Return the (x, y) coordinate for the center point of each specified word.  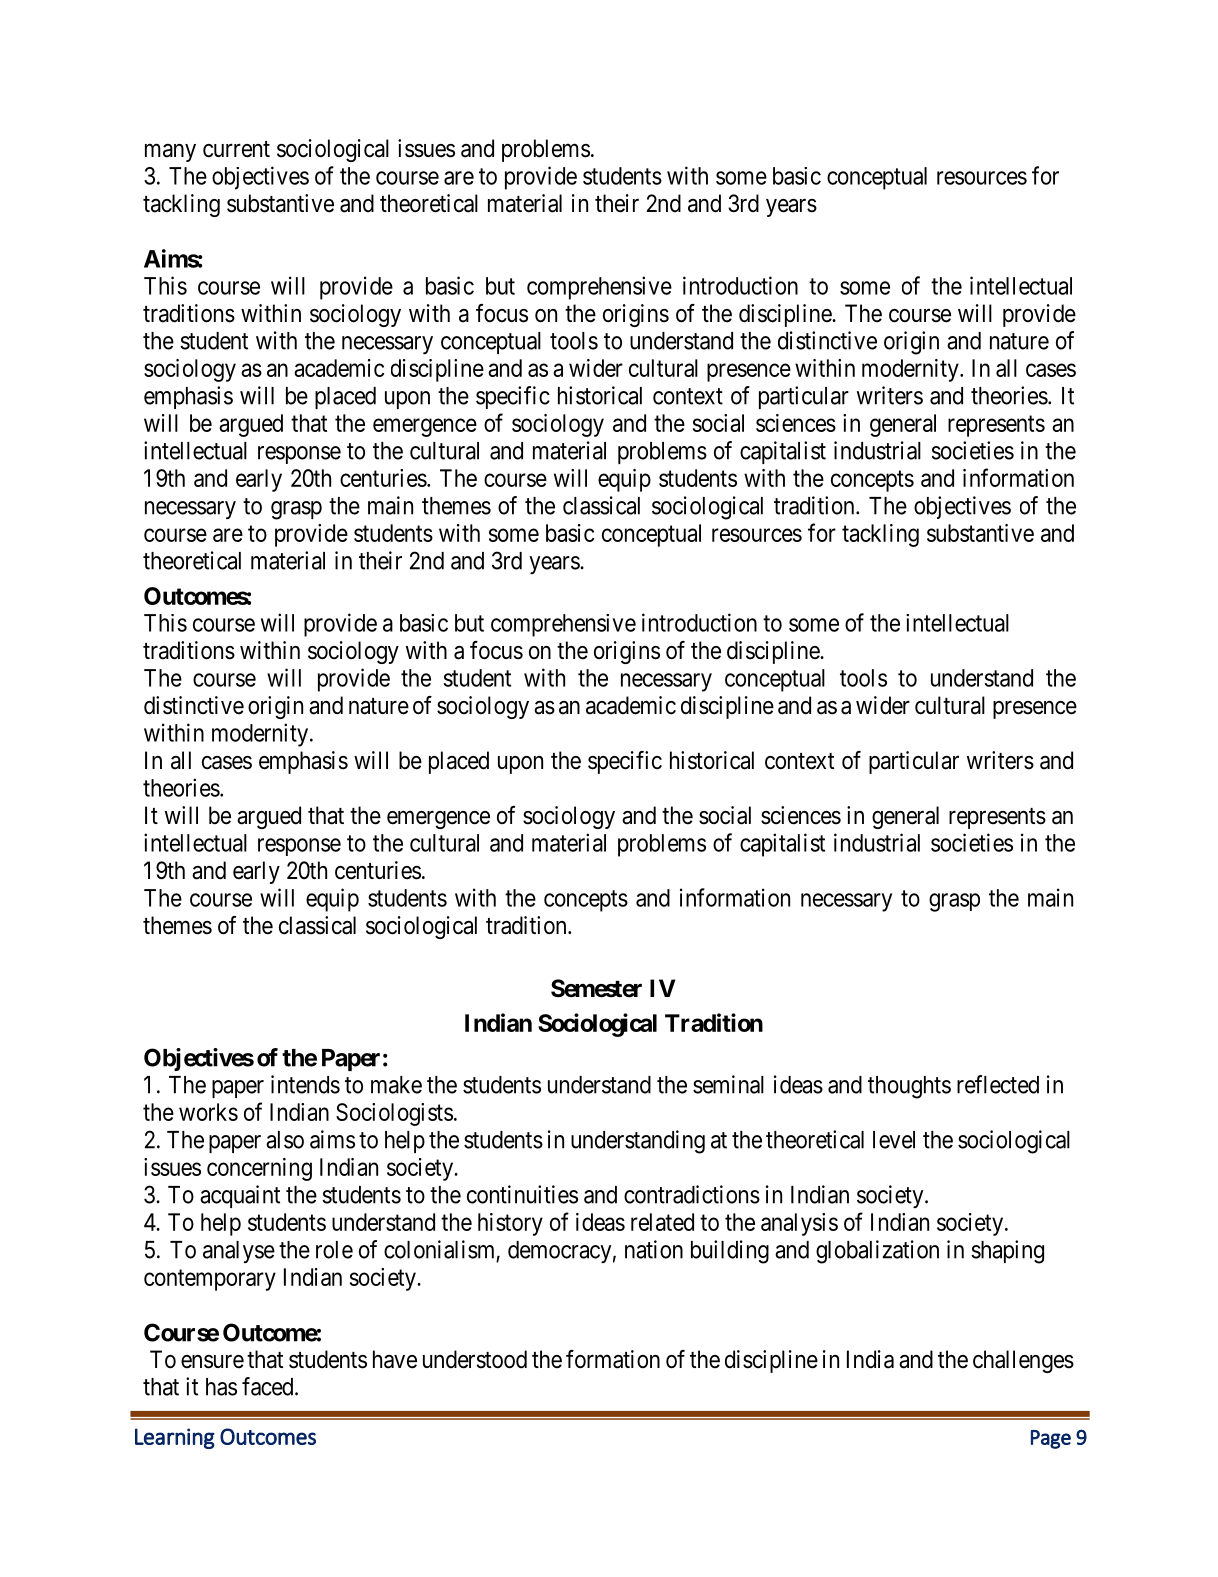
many (170, 153)
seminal (728, 1084)
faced (269, 1386)
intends (305, 1084)
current (236, 149)
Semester (596, 988)
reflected (998, 1084)
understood (475, 1359)
